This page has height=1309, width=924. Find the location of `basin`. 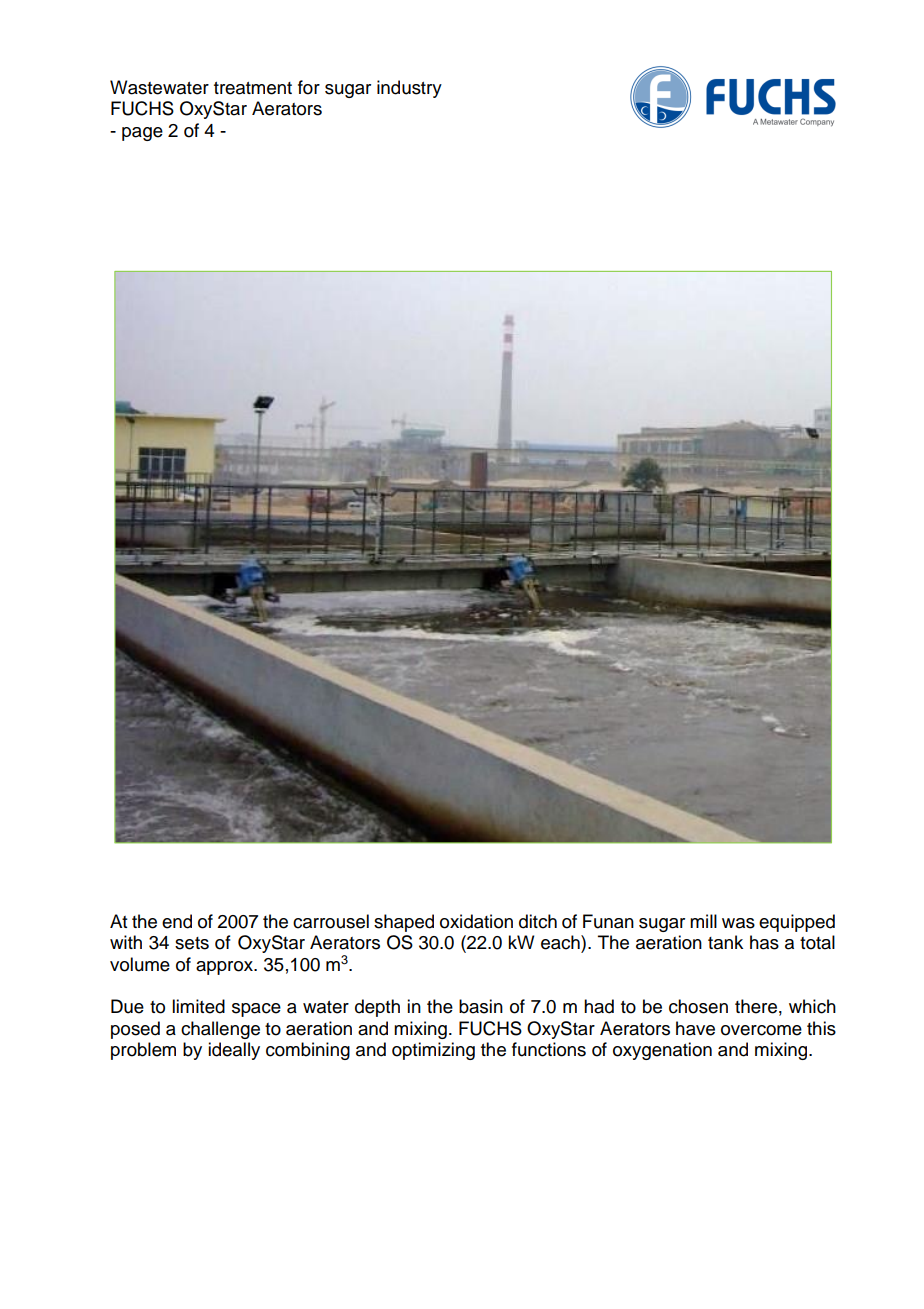

basin is located at coordinates (481, 1006).
